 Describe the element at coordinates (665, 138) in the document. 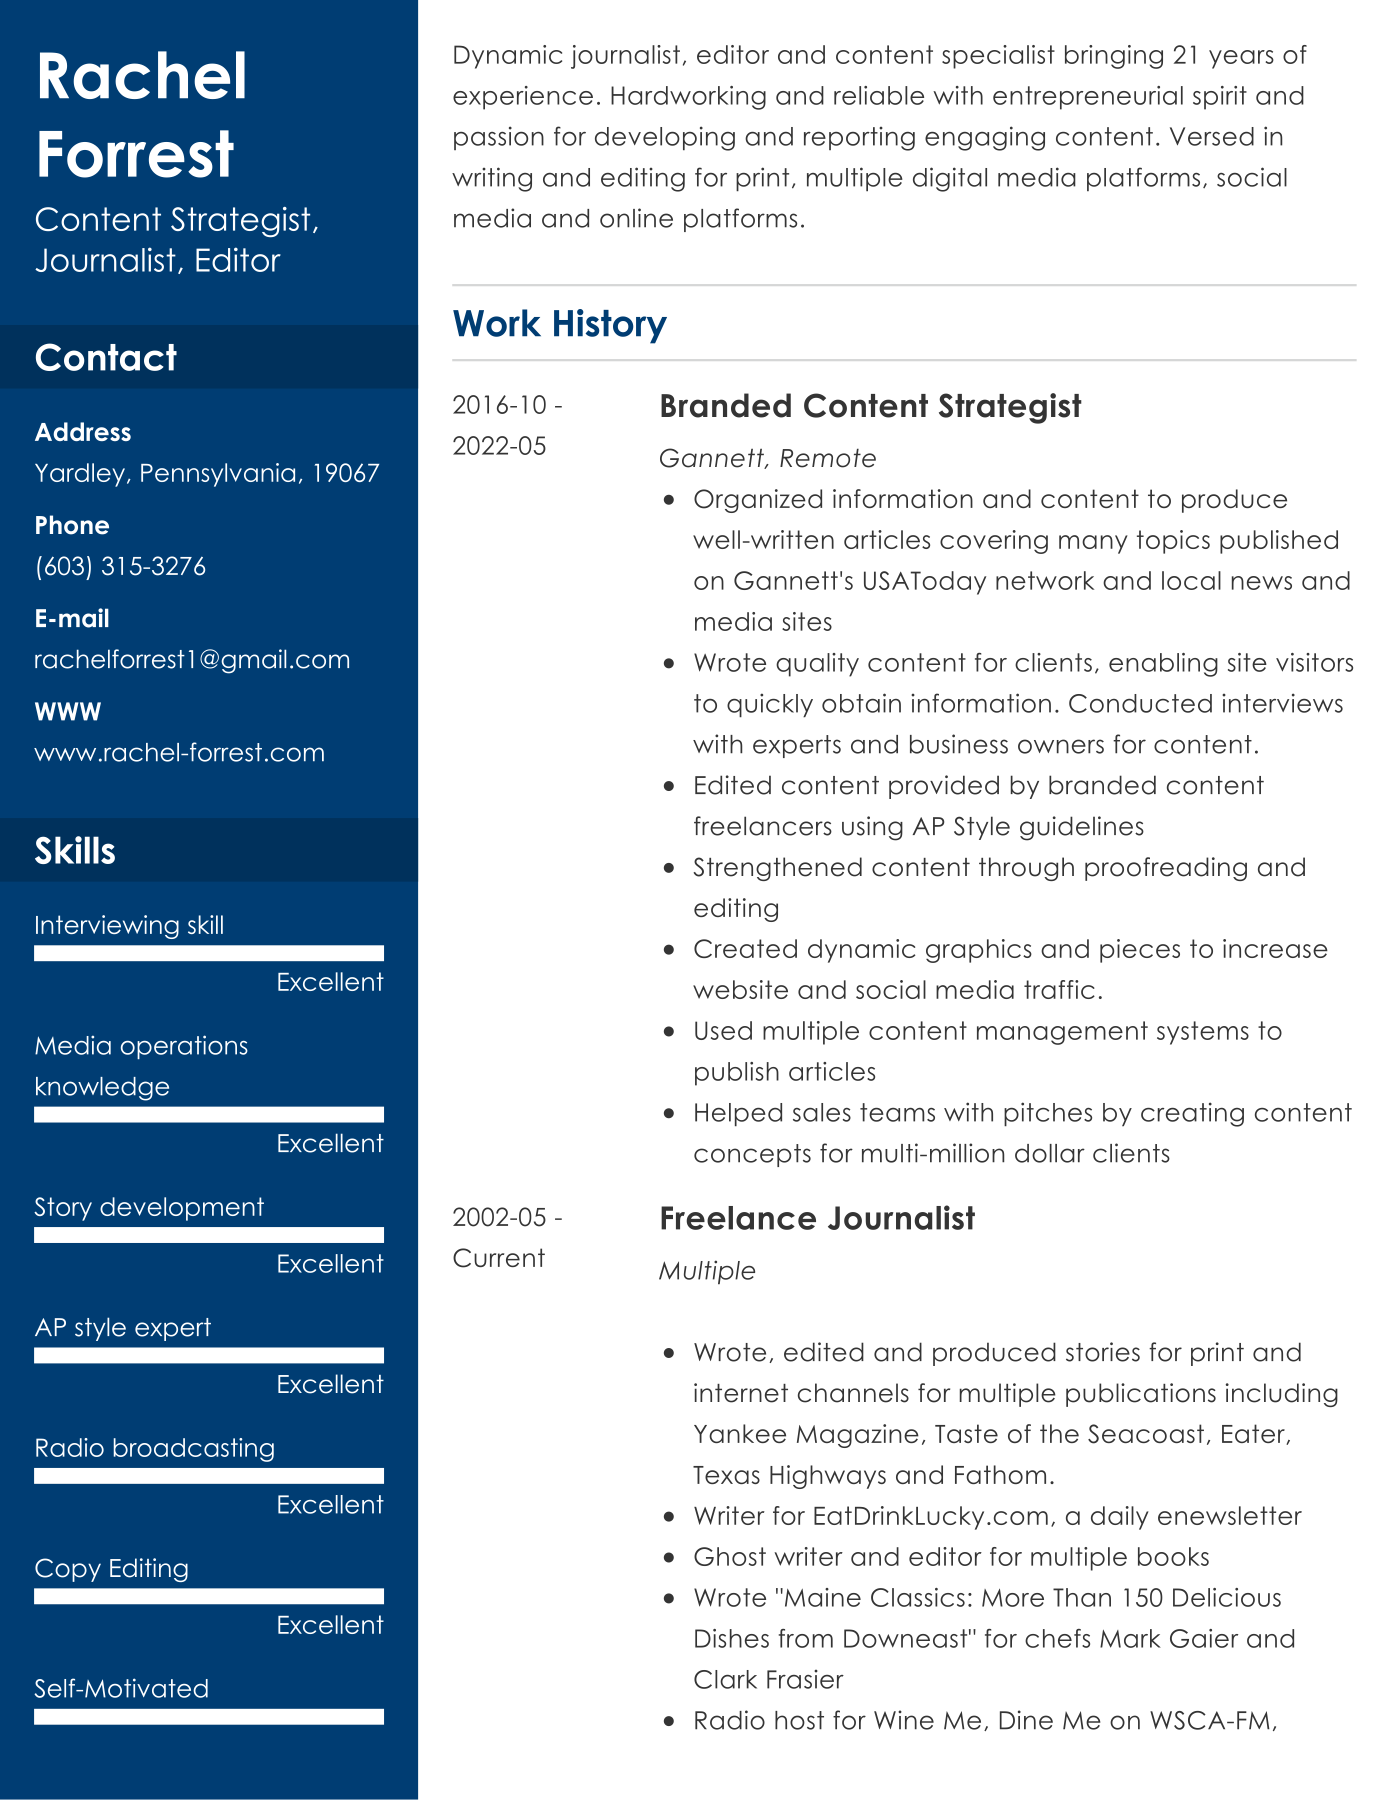

I see `developing` at that location.
